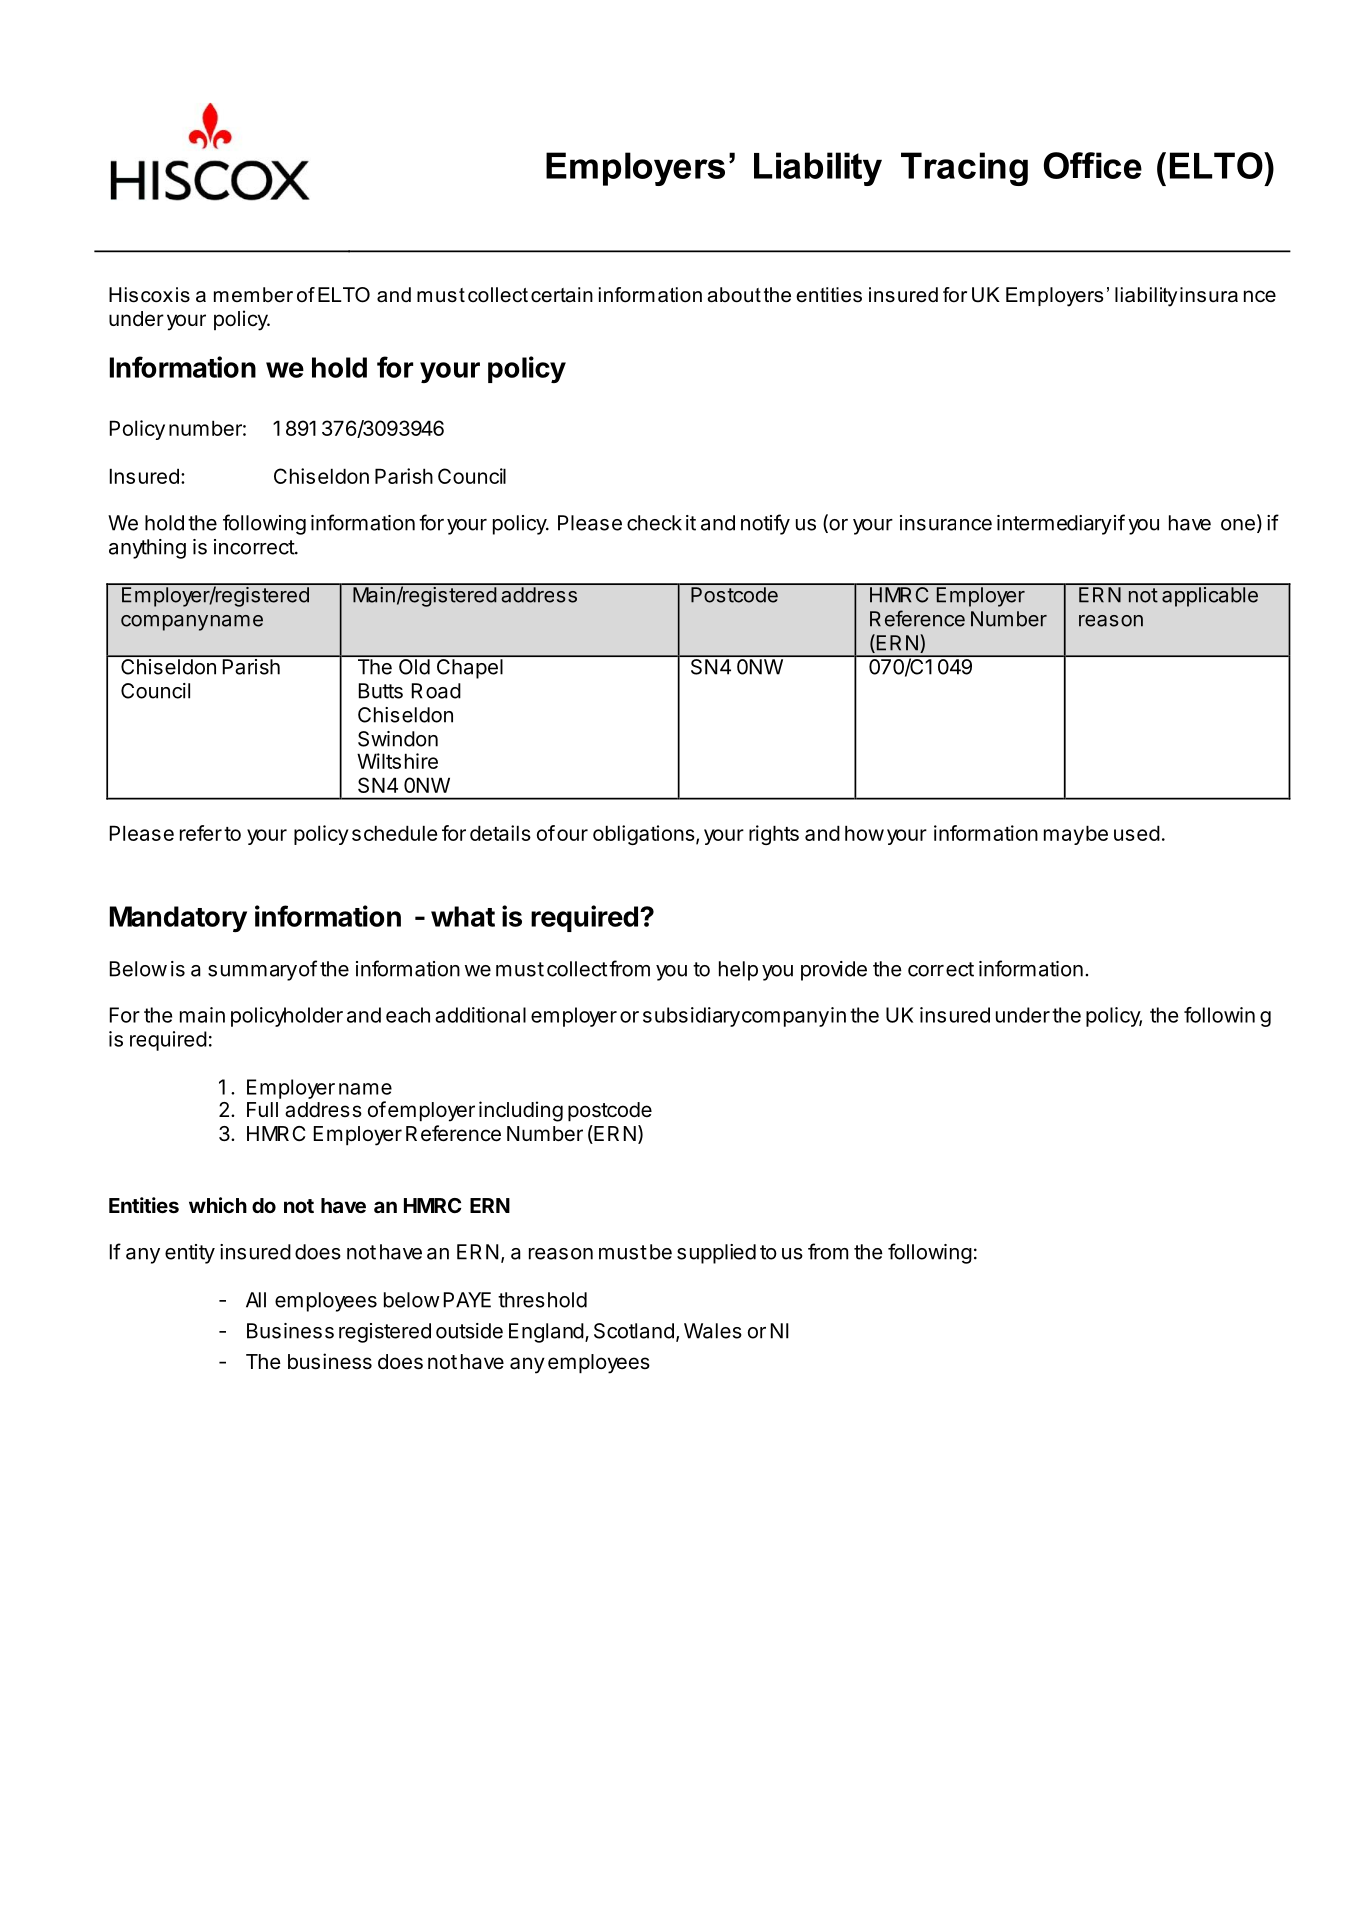 This document has width=1359, height=1925. Describe the element at coordinates (256, 1300) in the document. I see `All` at that location.
